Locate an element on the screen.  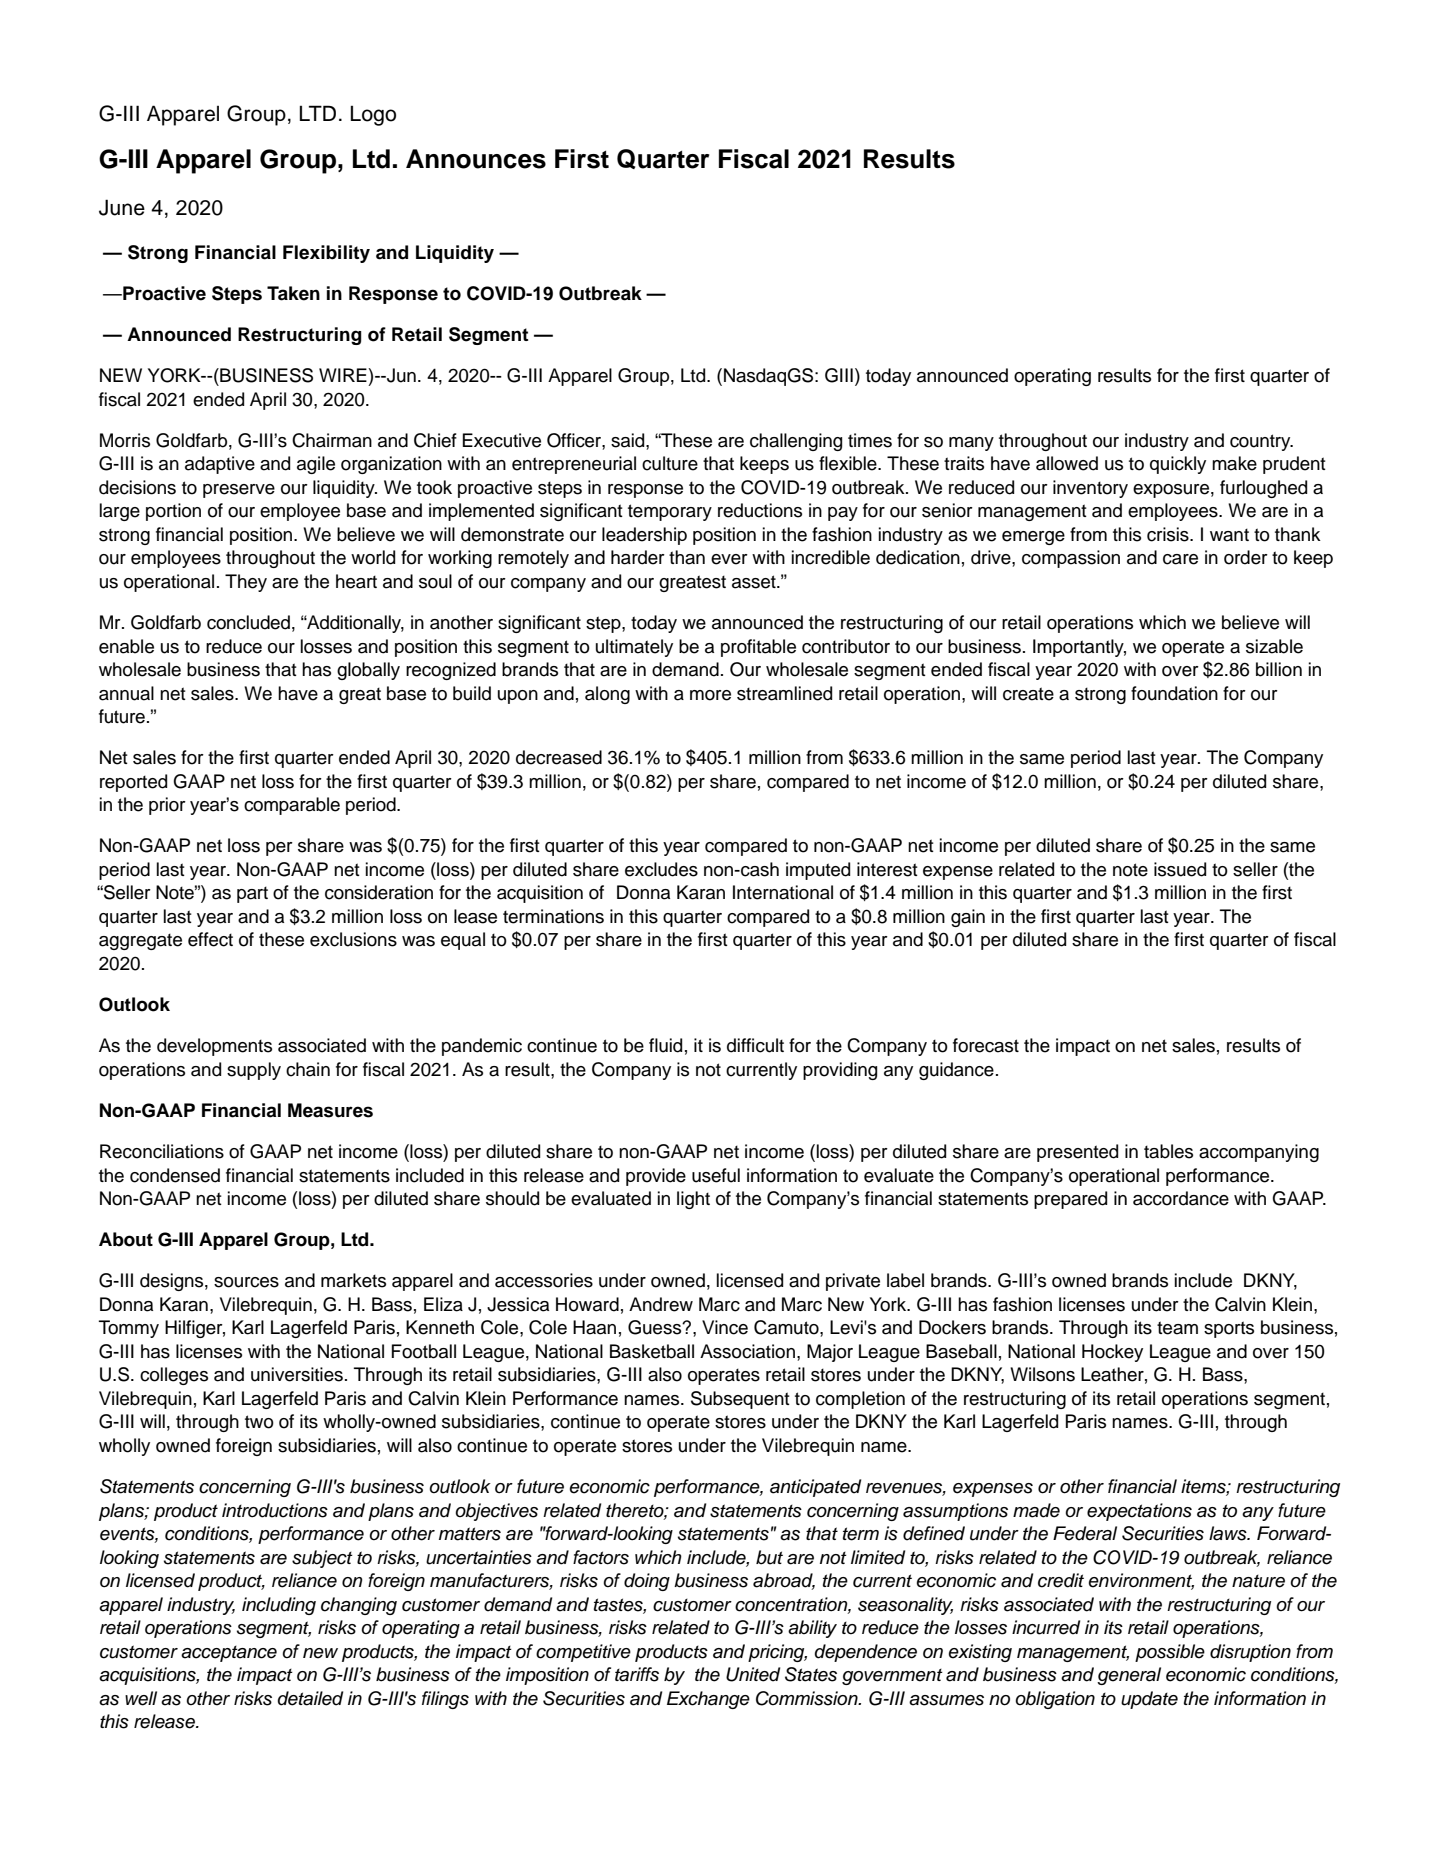
excludes is located at coordinates (661, 869).
